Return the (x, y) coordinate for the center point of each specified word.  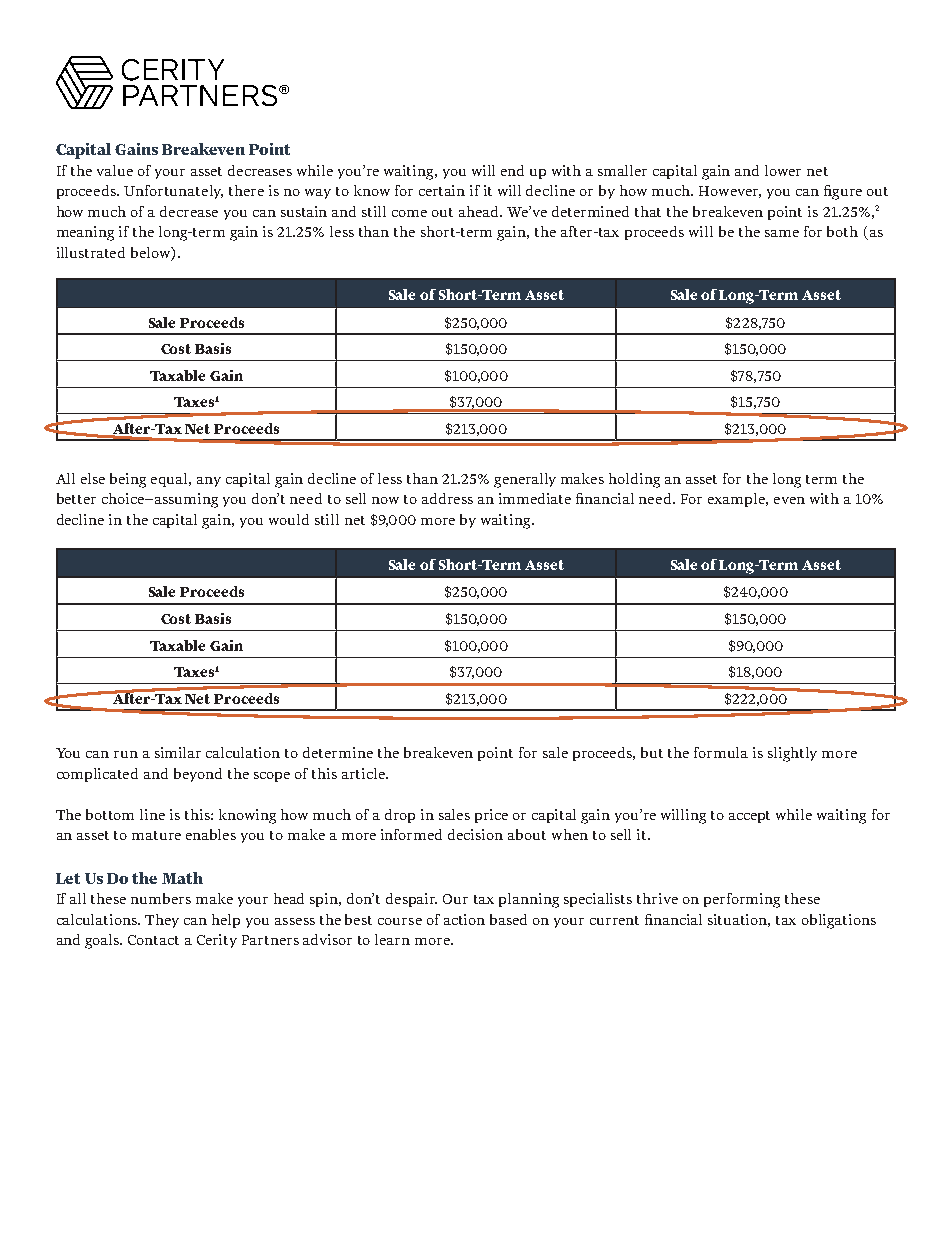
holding (634, 480)
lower (783, 170)
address (447, 498)
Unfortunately (173, 192)
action (464, 919)
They (162, 921)
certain (442, 190)
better (76, 498)
